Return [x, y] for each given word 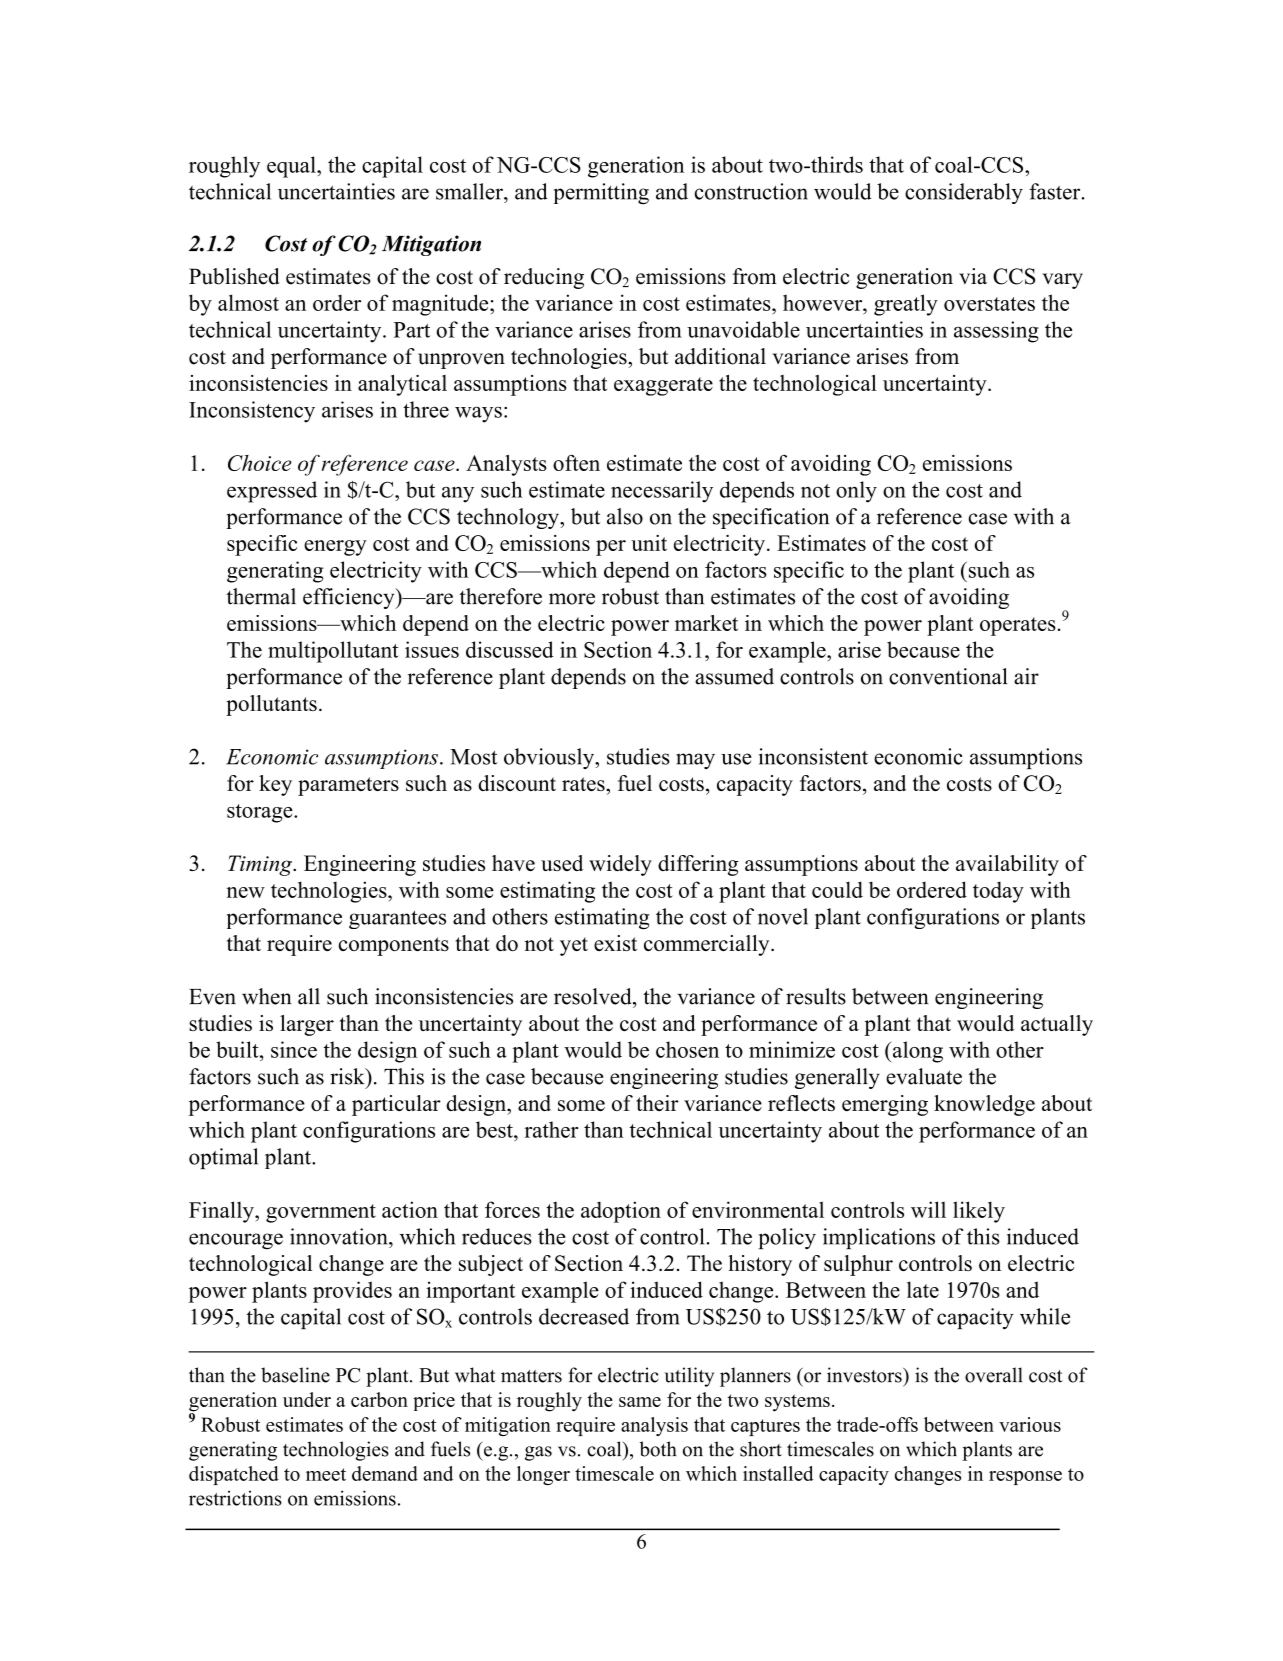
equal [292, 167]
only [856, 492]
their [657, 1103]
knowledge [984, 1105]
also [625, 516]
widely [620, 865]
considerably [964, 193]
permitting [601, 194]
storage [261, 813]
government [321, 1213]
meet [326, 1474]
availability [1007, 865]
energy [335, 548]
